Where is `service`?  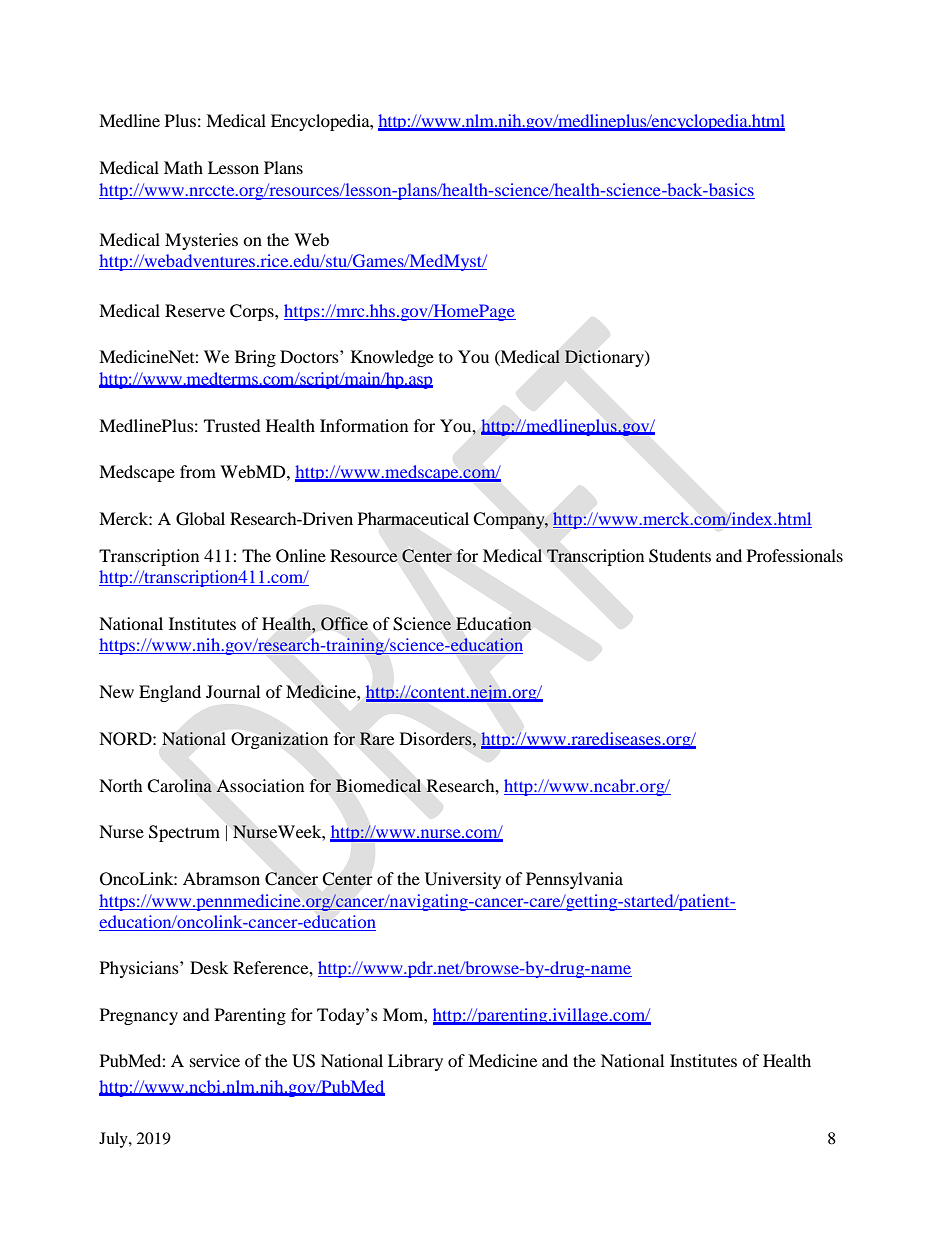 service is located at coordinates (215, 1060).
